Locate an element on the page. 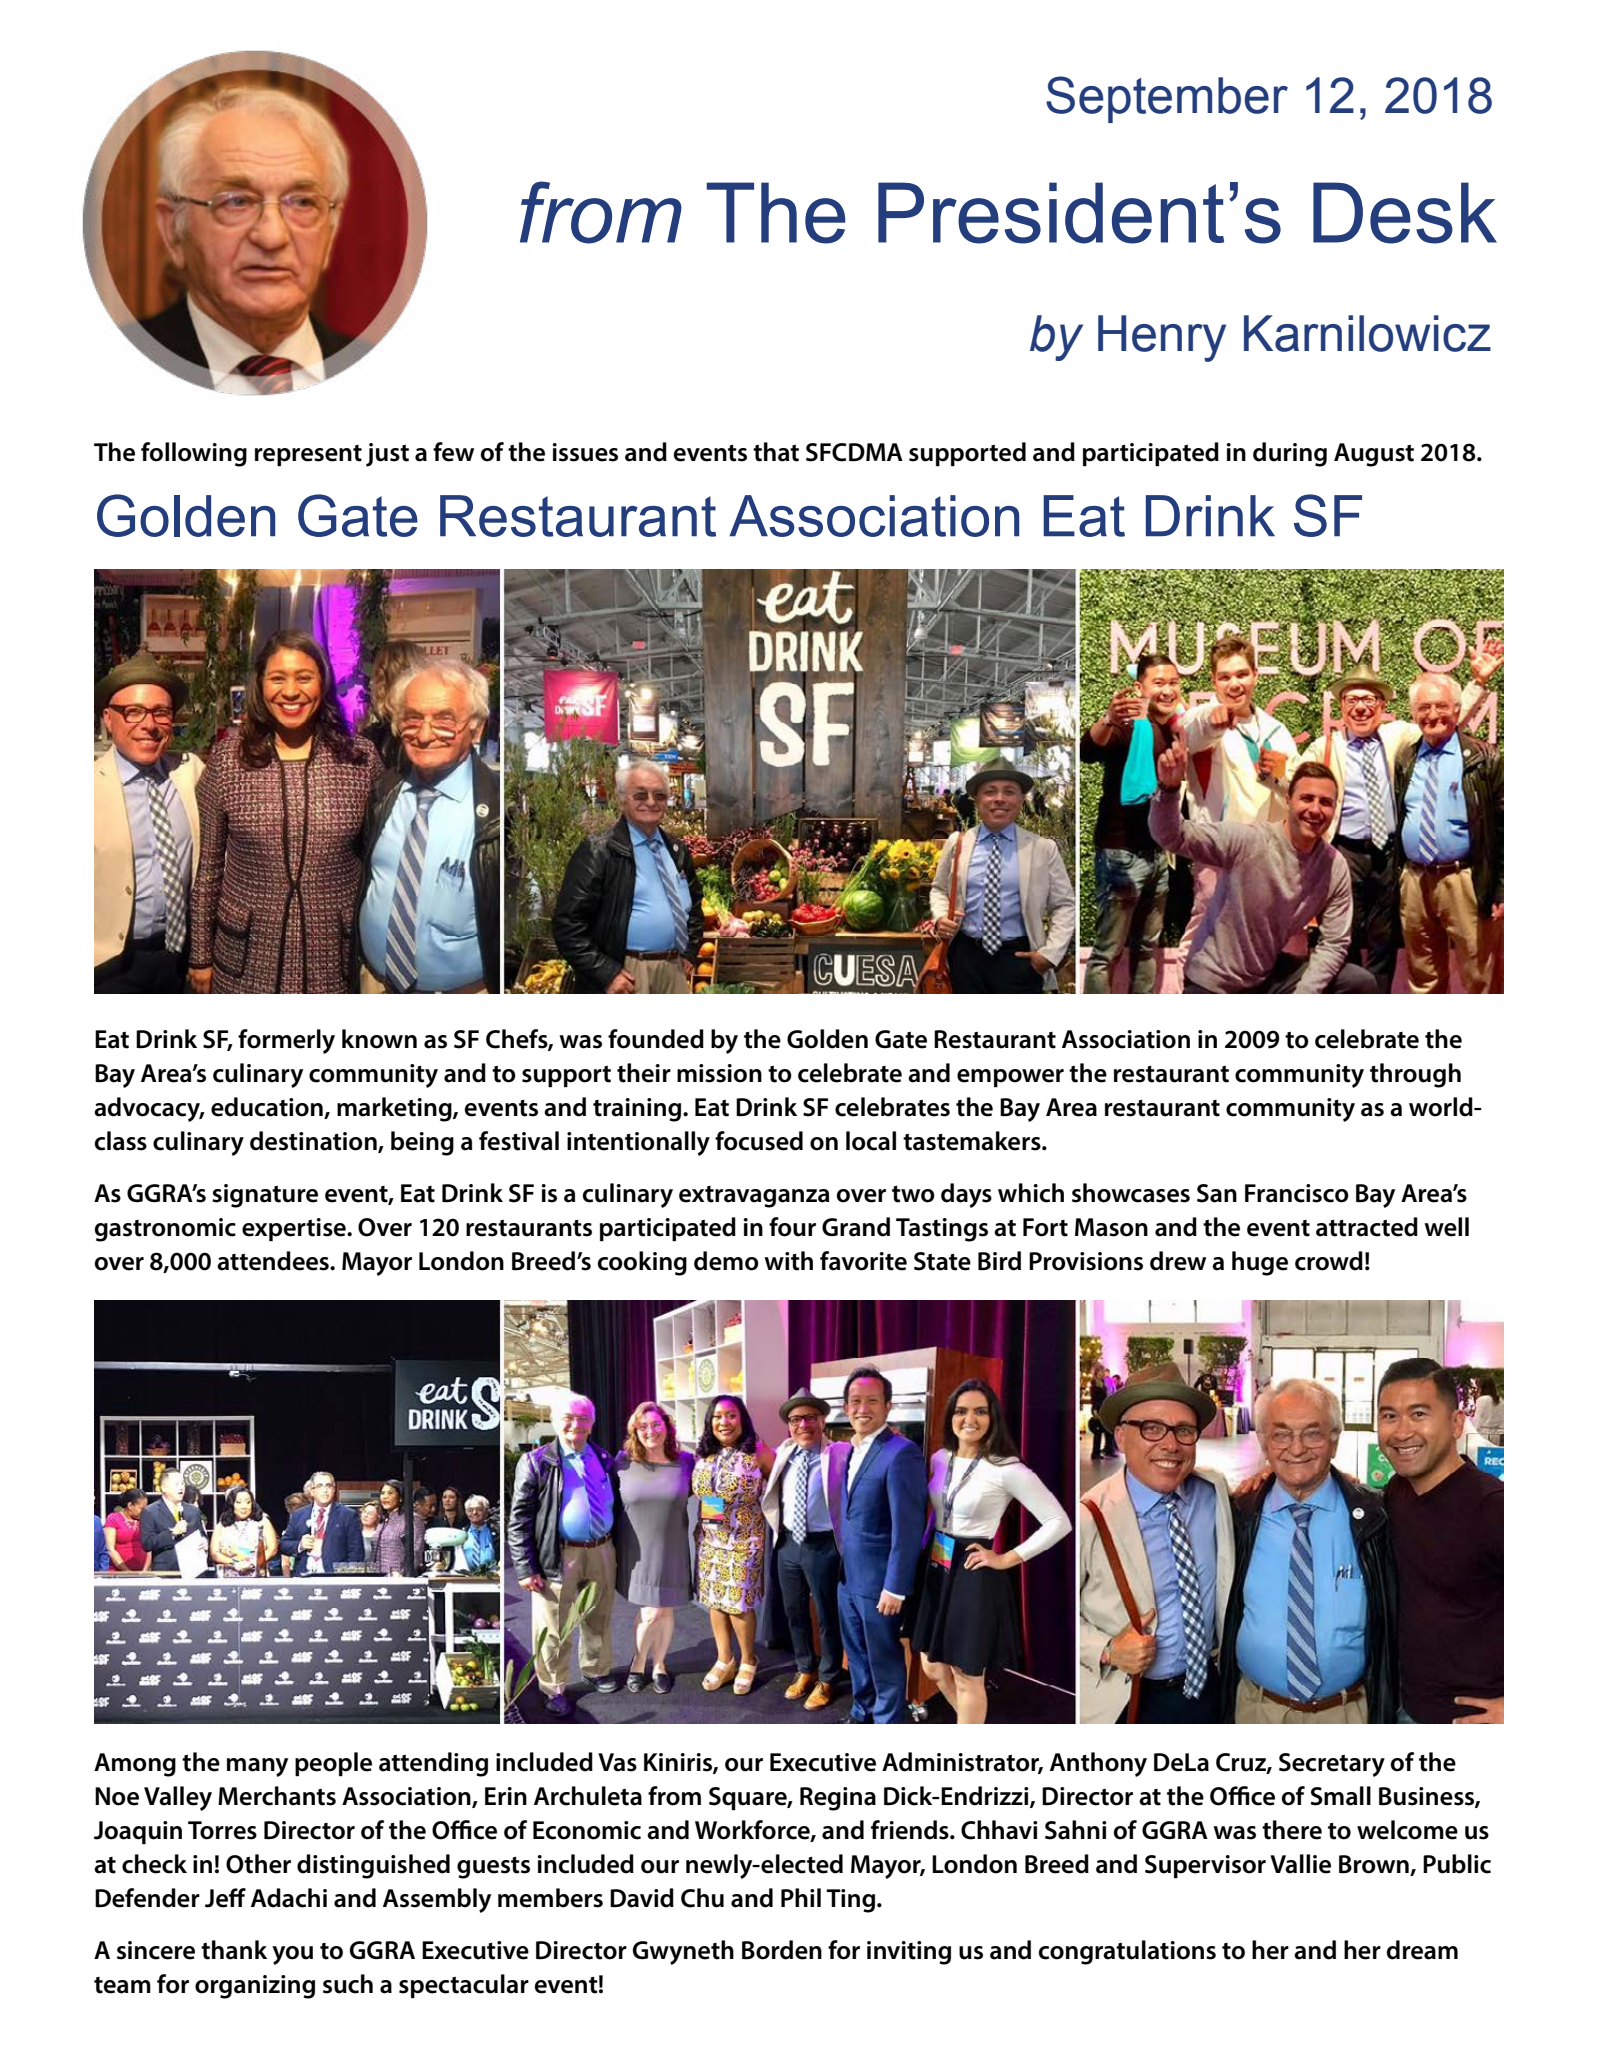 The width and height of the image is (1598, 2068). September is located at coordinates (1167, 99).
